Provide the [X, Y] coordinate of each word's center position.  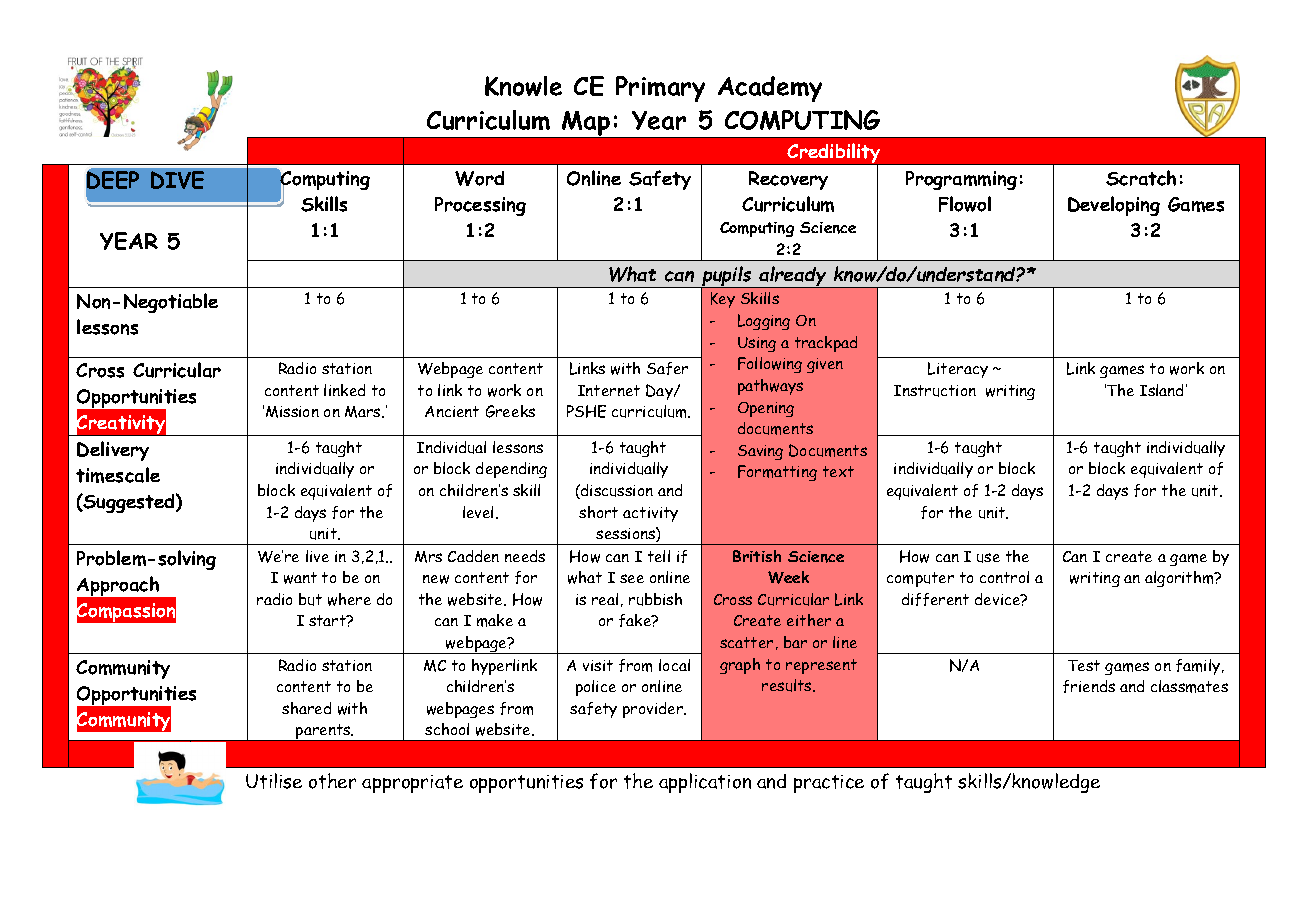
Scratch [1141, 178]
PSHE [586, 411]
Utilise [274, 781]
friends [1089, 686]
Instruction [935, 391]
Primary [660, 89]
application [705, 783]
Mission [292, 412]
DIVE [177, 180]
